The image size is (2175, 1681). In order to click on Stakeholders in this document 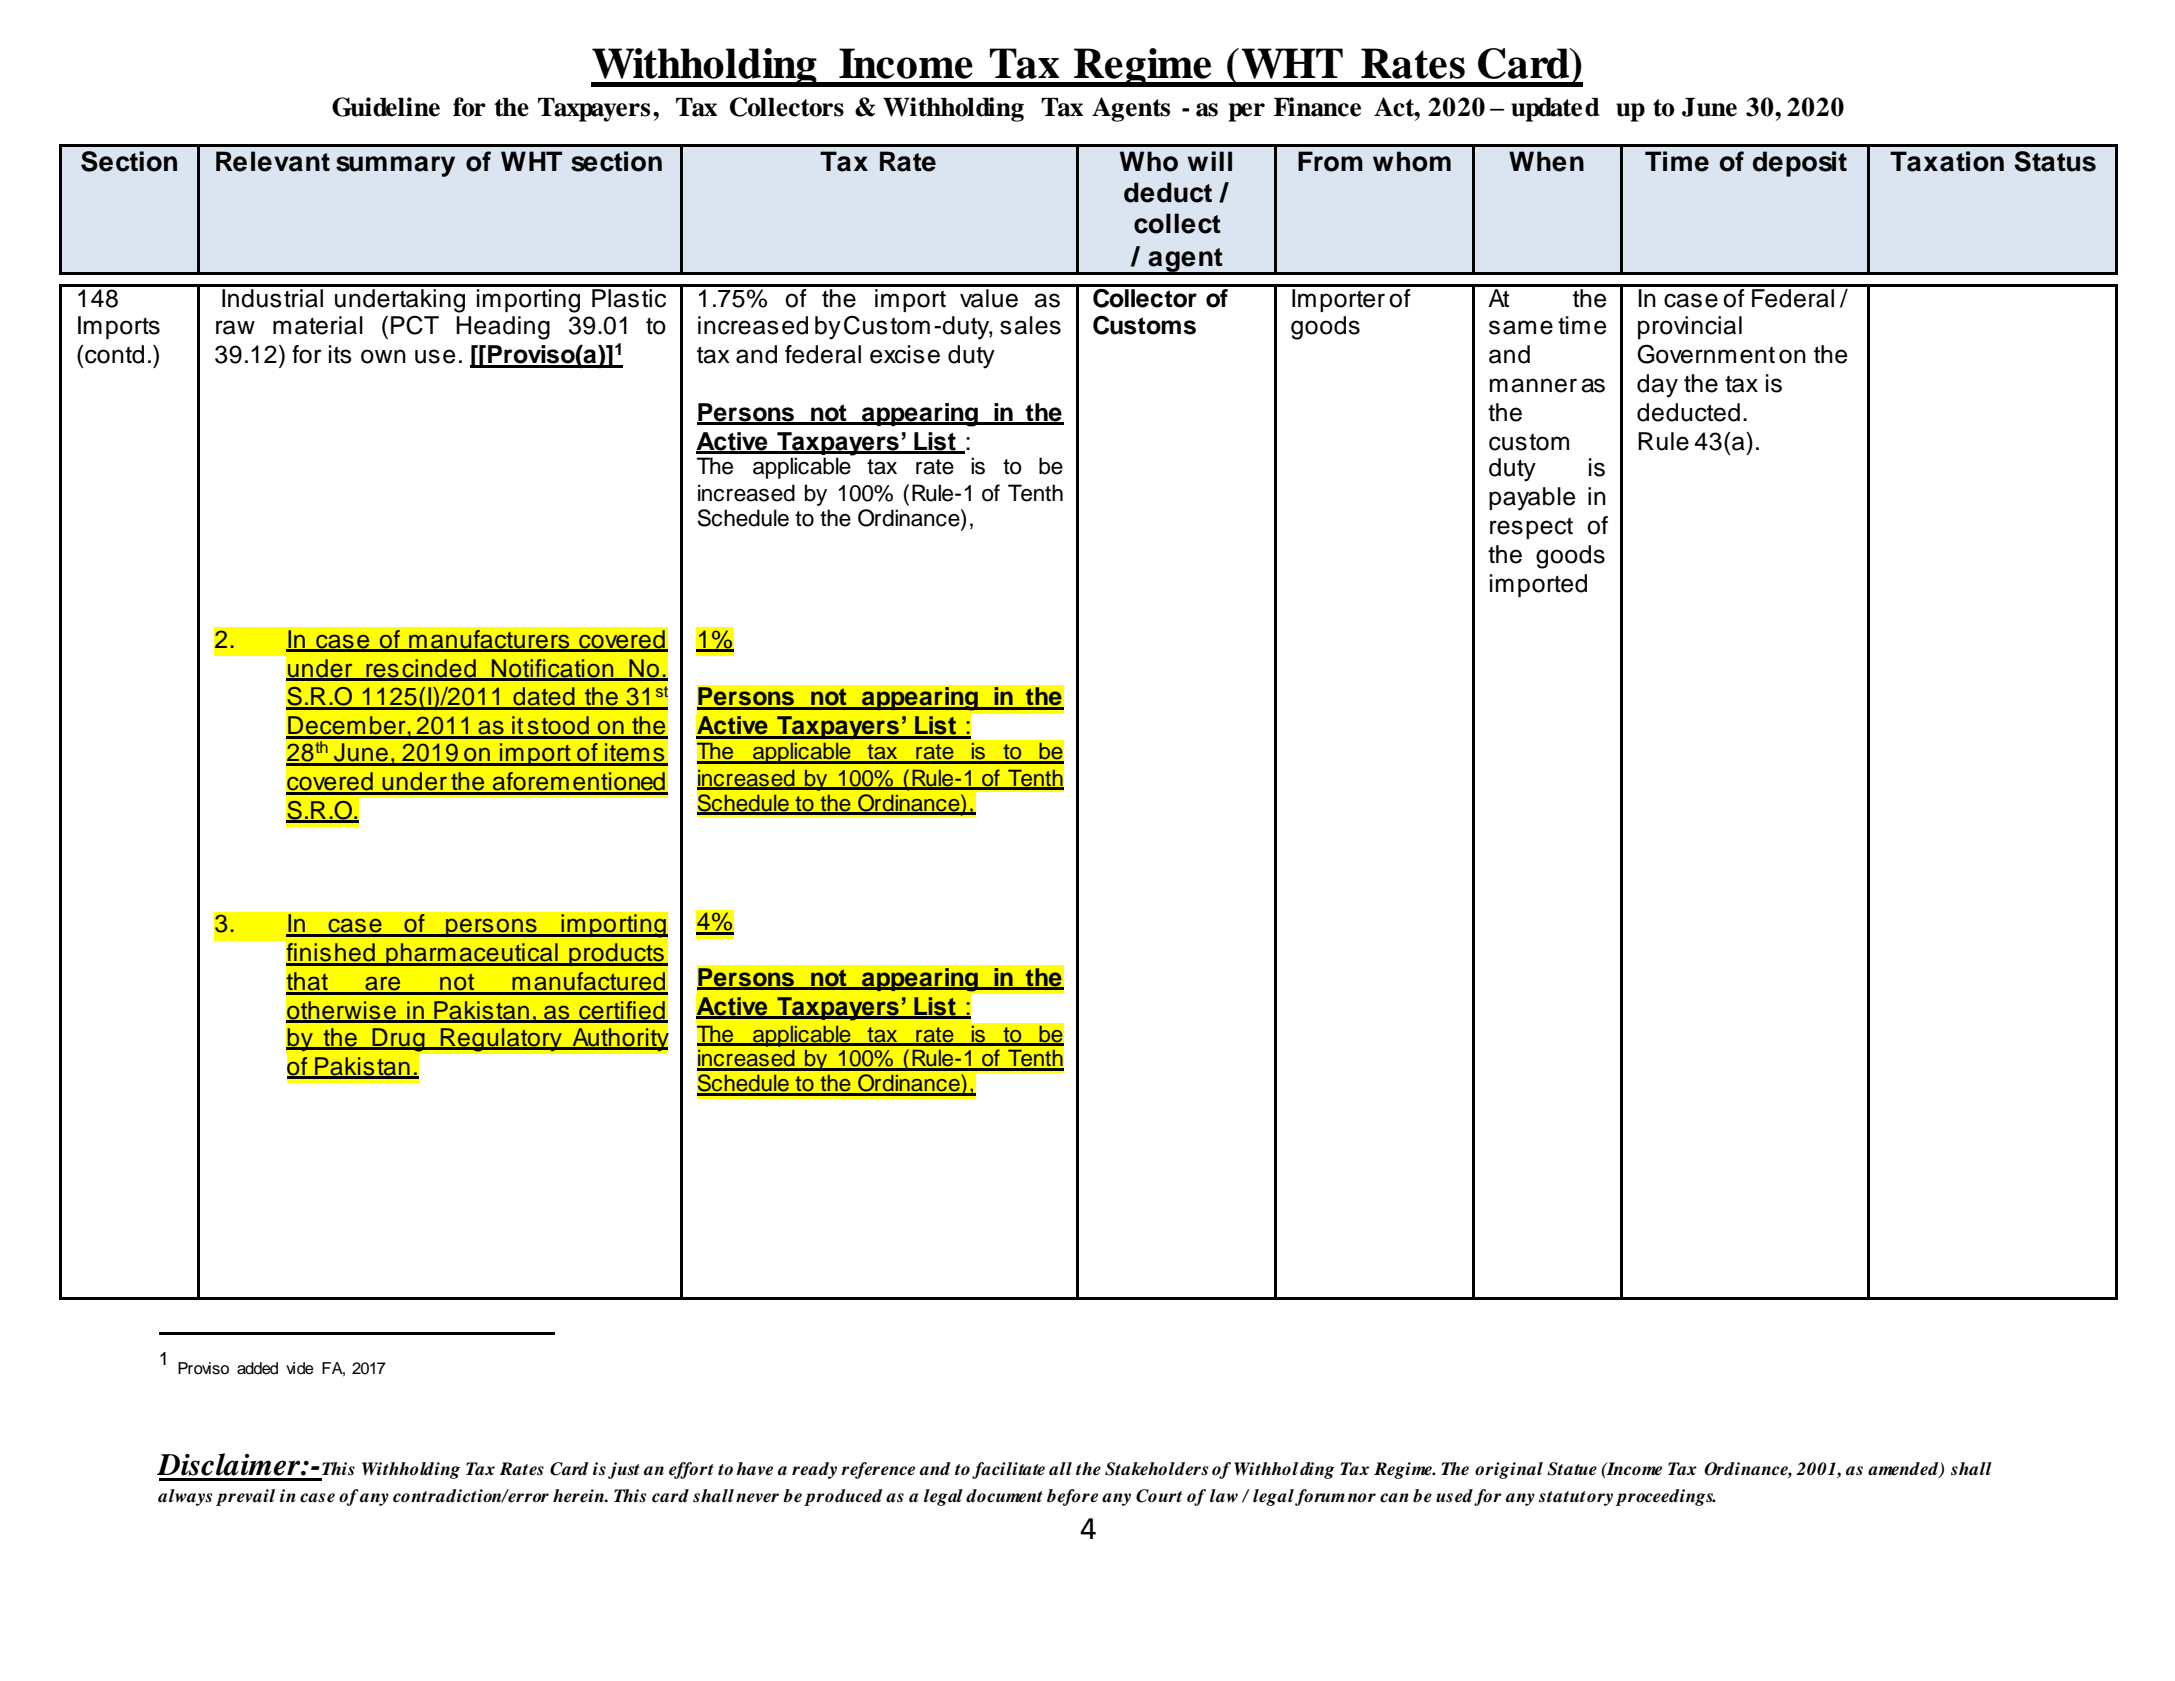, I will do `click(1156, 1469)`.
